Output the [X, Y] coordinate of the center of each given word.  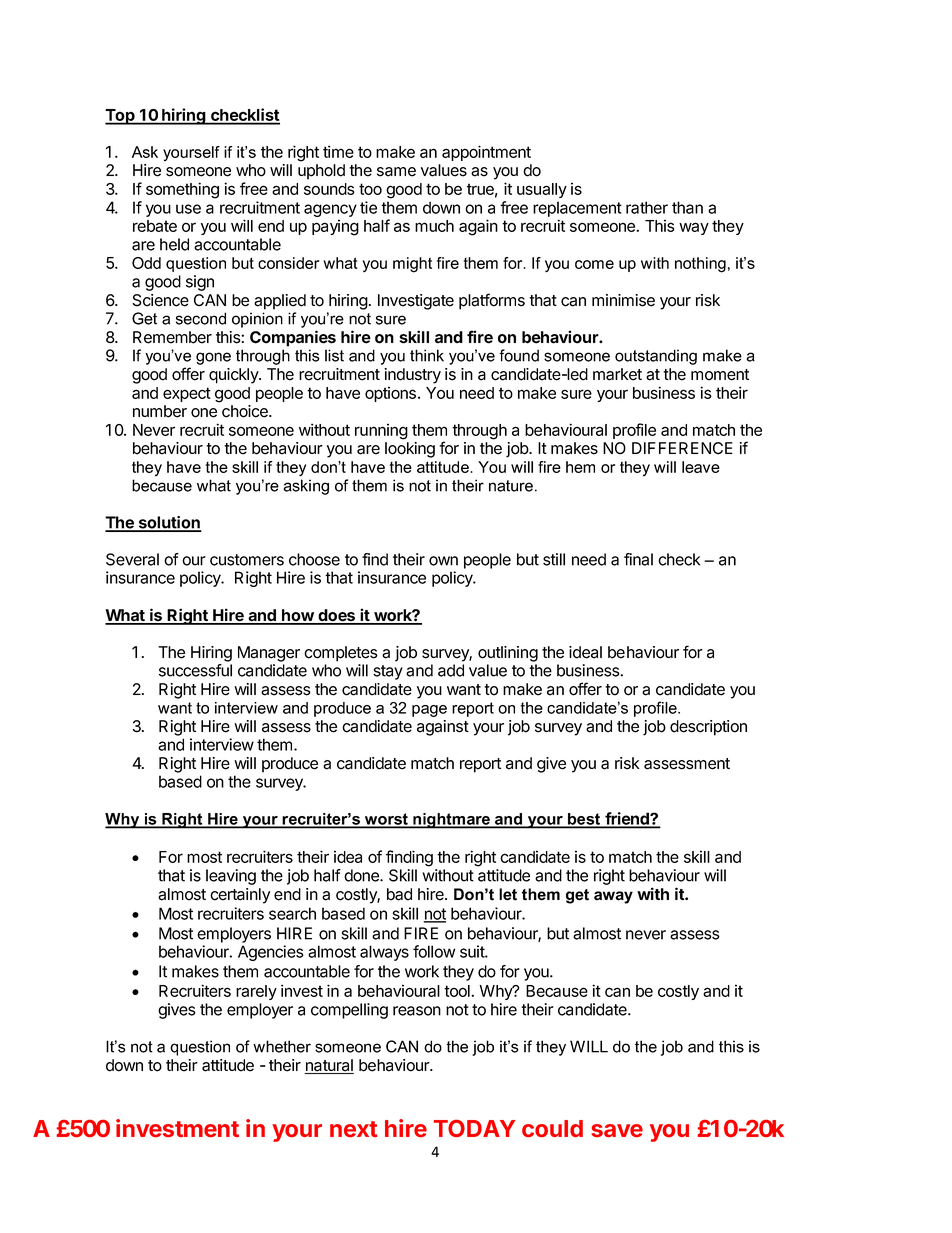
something [182, 190]
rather [647, 207]
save [617, 1130]
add [451, 670]
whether [282, 1046]
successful [195, 670]
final [638, 559]
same [396, 172]
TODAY [474, 1128]
